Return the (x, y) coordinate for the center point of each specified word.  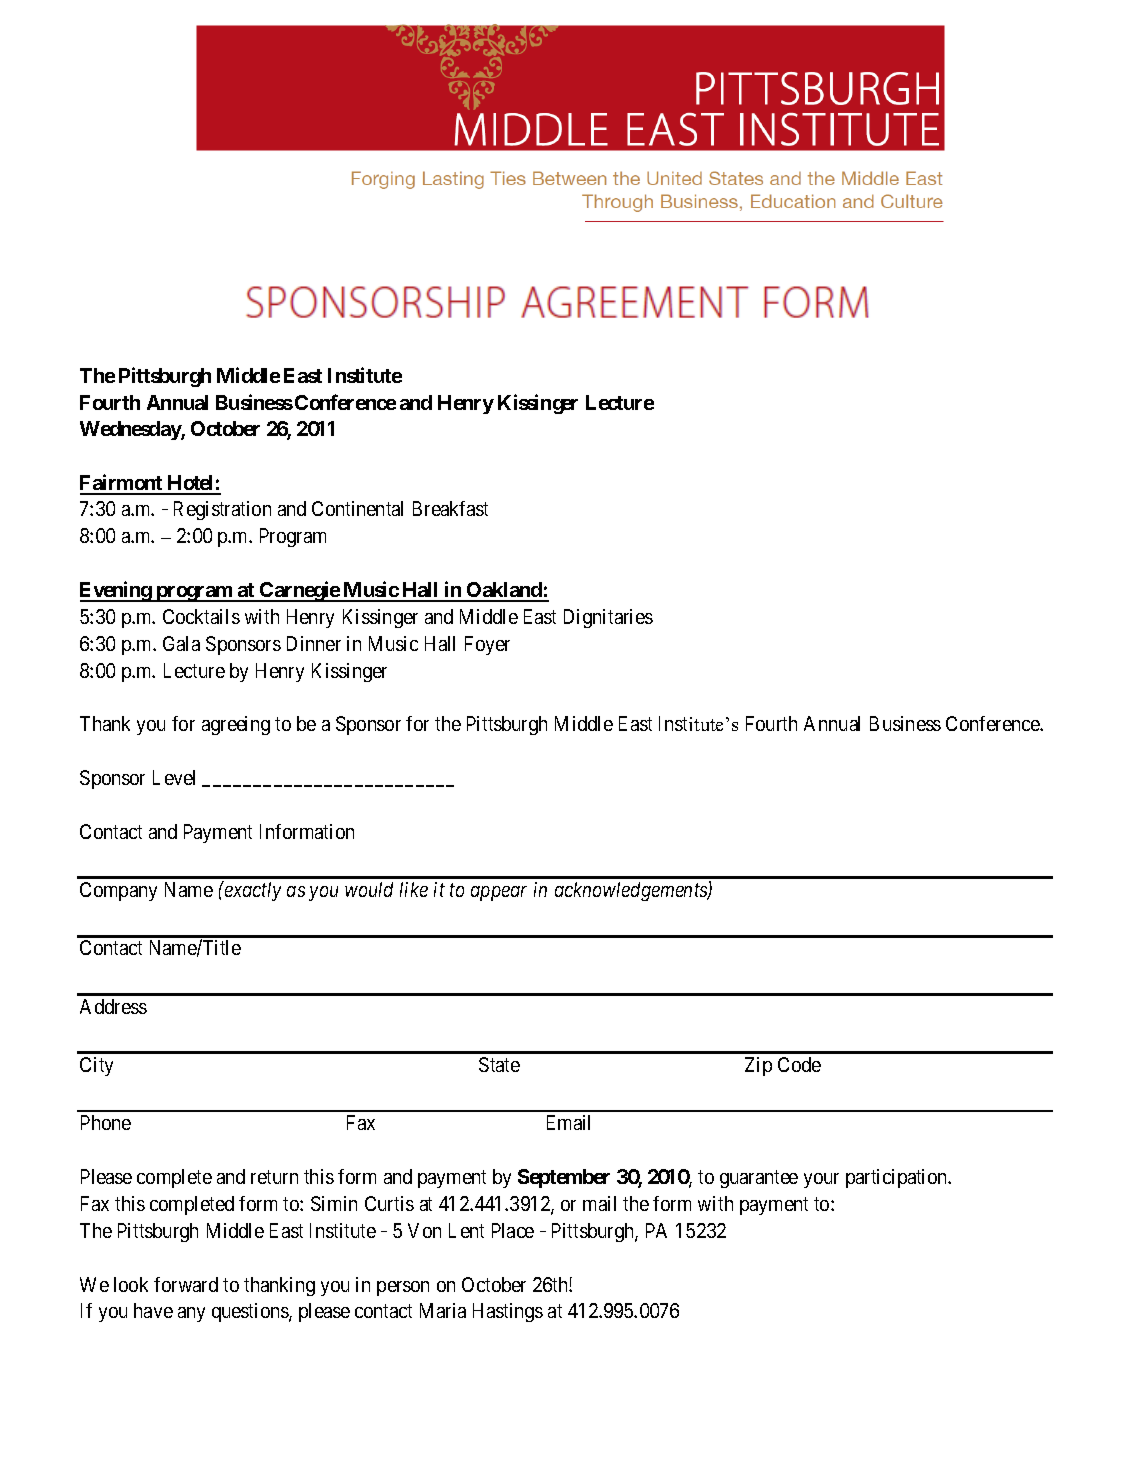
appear (499, 893)
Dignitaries (608, 618)
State (499, 1064)
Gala (181, 643)
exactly (251, 891)
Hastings (508, 1312)
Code (799, 1064)
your (821, 1180)
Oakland (504, 591)
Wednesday (131, 430)
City (96, 1066)
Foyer (487, 645)
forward (186, 1284)
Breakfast (450, 508)
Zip (758, 1066)
